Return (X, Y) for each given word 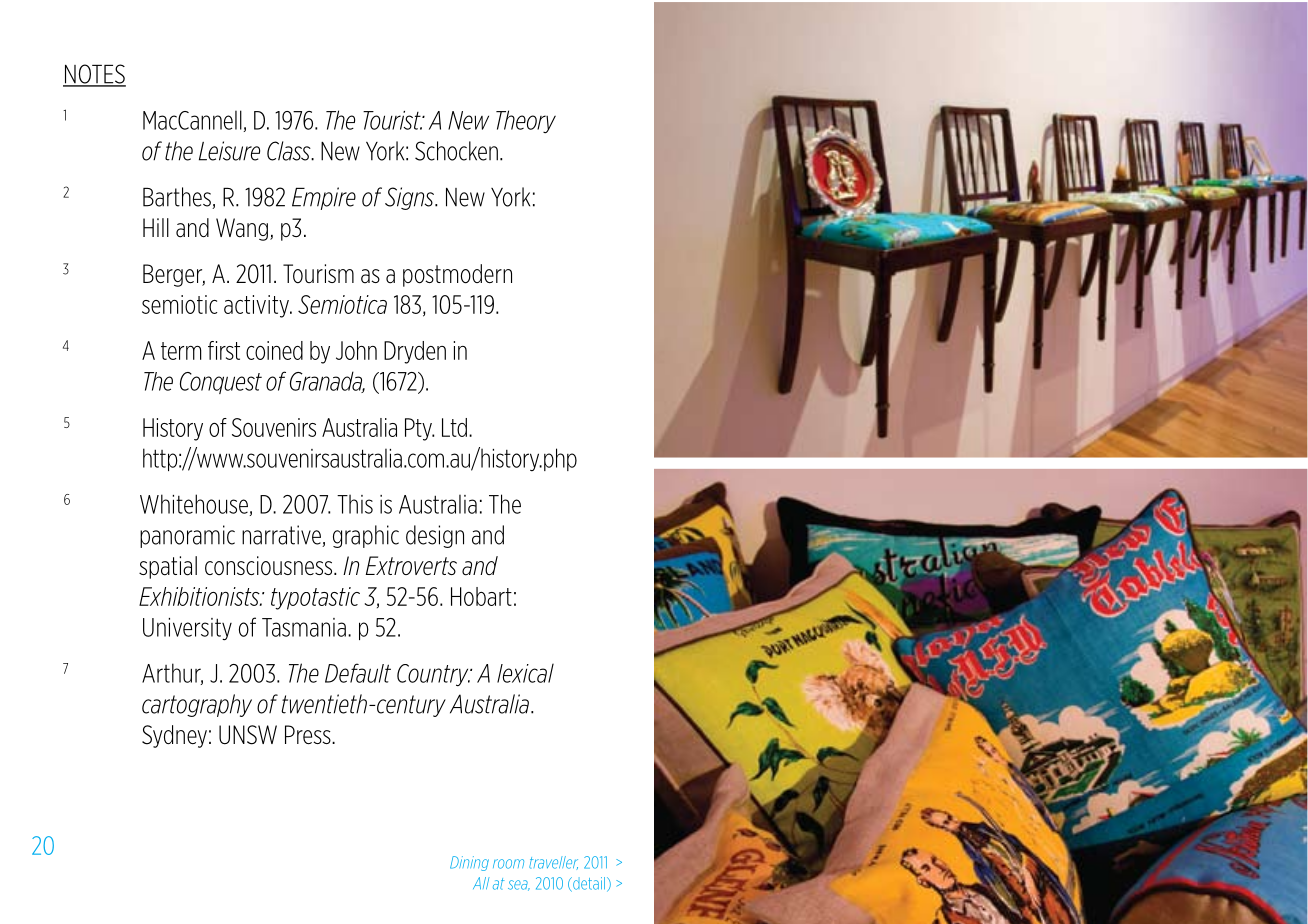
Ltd (454, 427)
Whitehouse (194, 504)
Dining (469, 863)
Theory (526, 121)
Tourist (393, 120)
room (508, 864)
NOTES (94, 75)
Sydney (174, 736)
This (355, 504)
